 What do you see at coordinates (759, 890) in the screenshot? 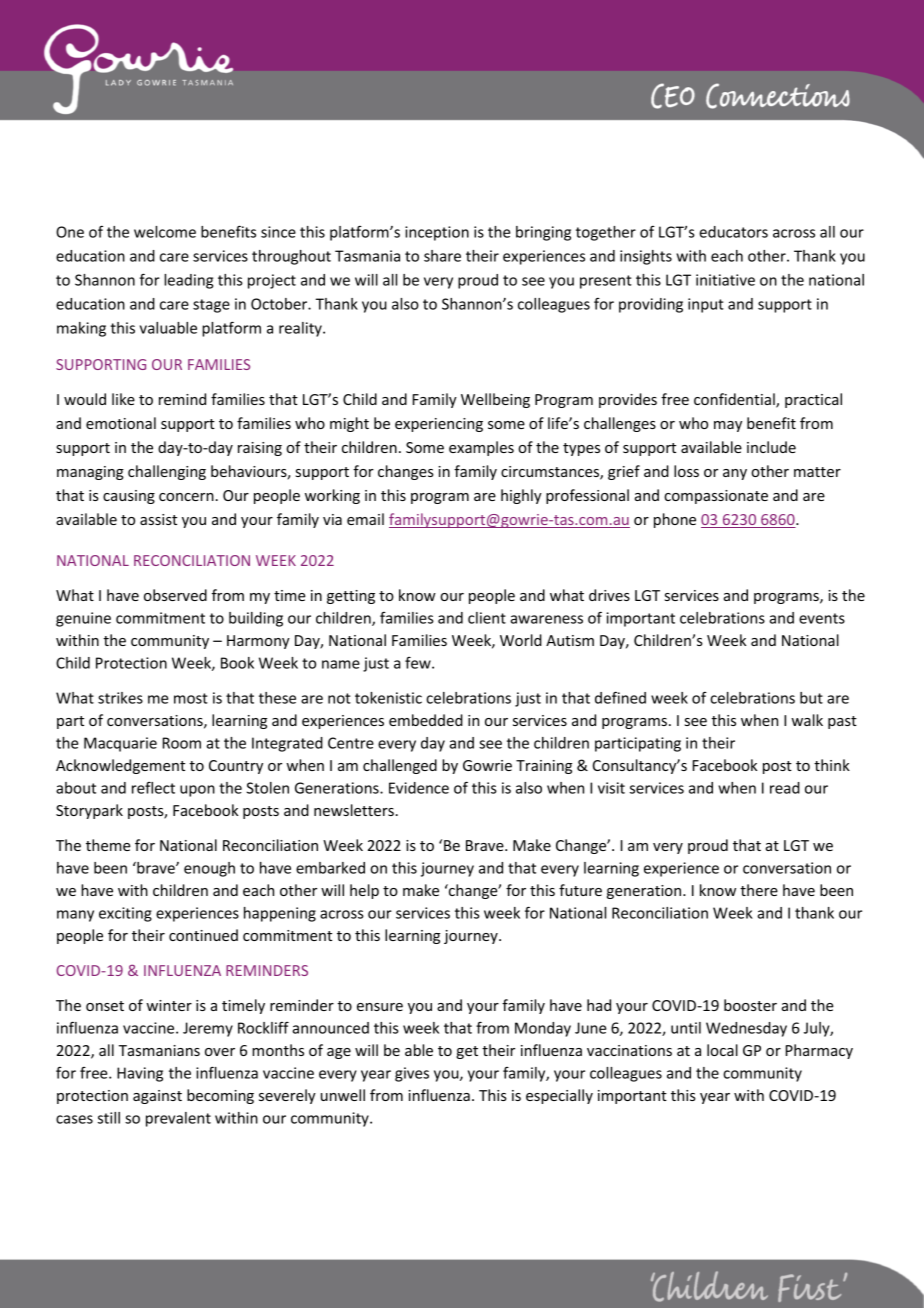
I see `there` at bounding box center [759, 890].
